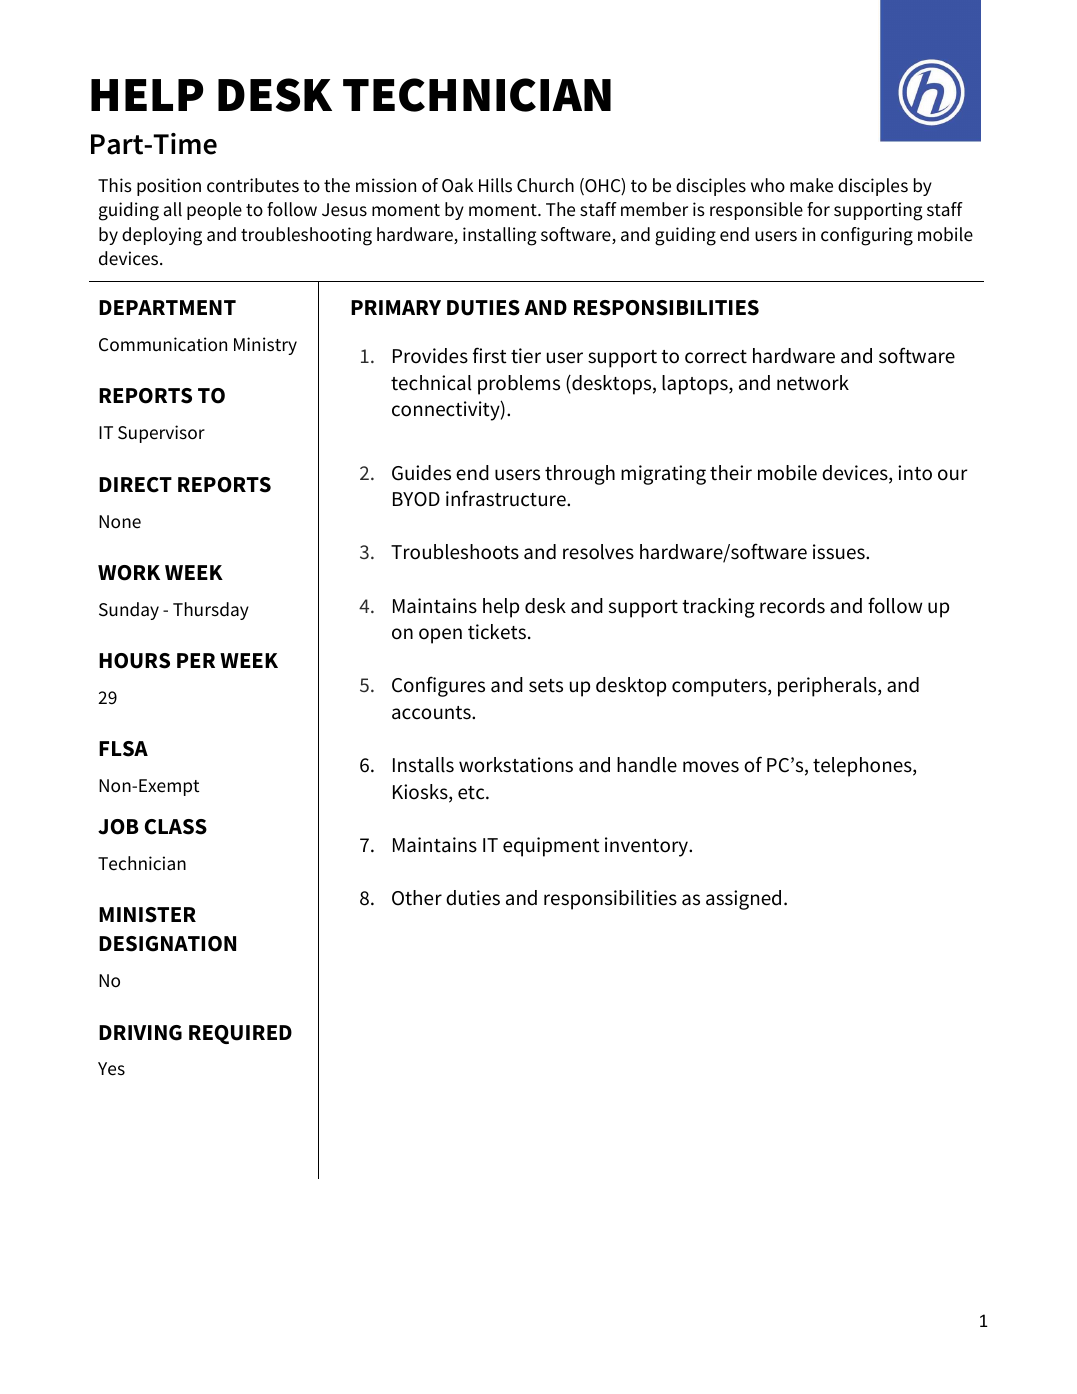 This screenshot has height=1394, width=1077. What do you see at coordinates (818, 209) in the screenshot?
I see `for` at bounding box center [818, 209].
